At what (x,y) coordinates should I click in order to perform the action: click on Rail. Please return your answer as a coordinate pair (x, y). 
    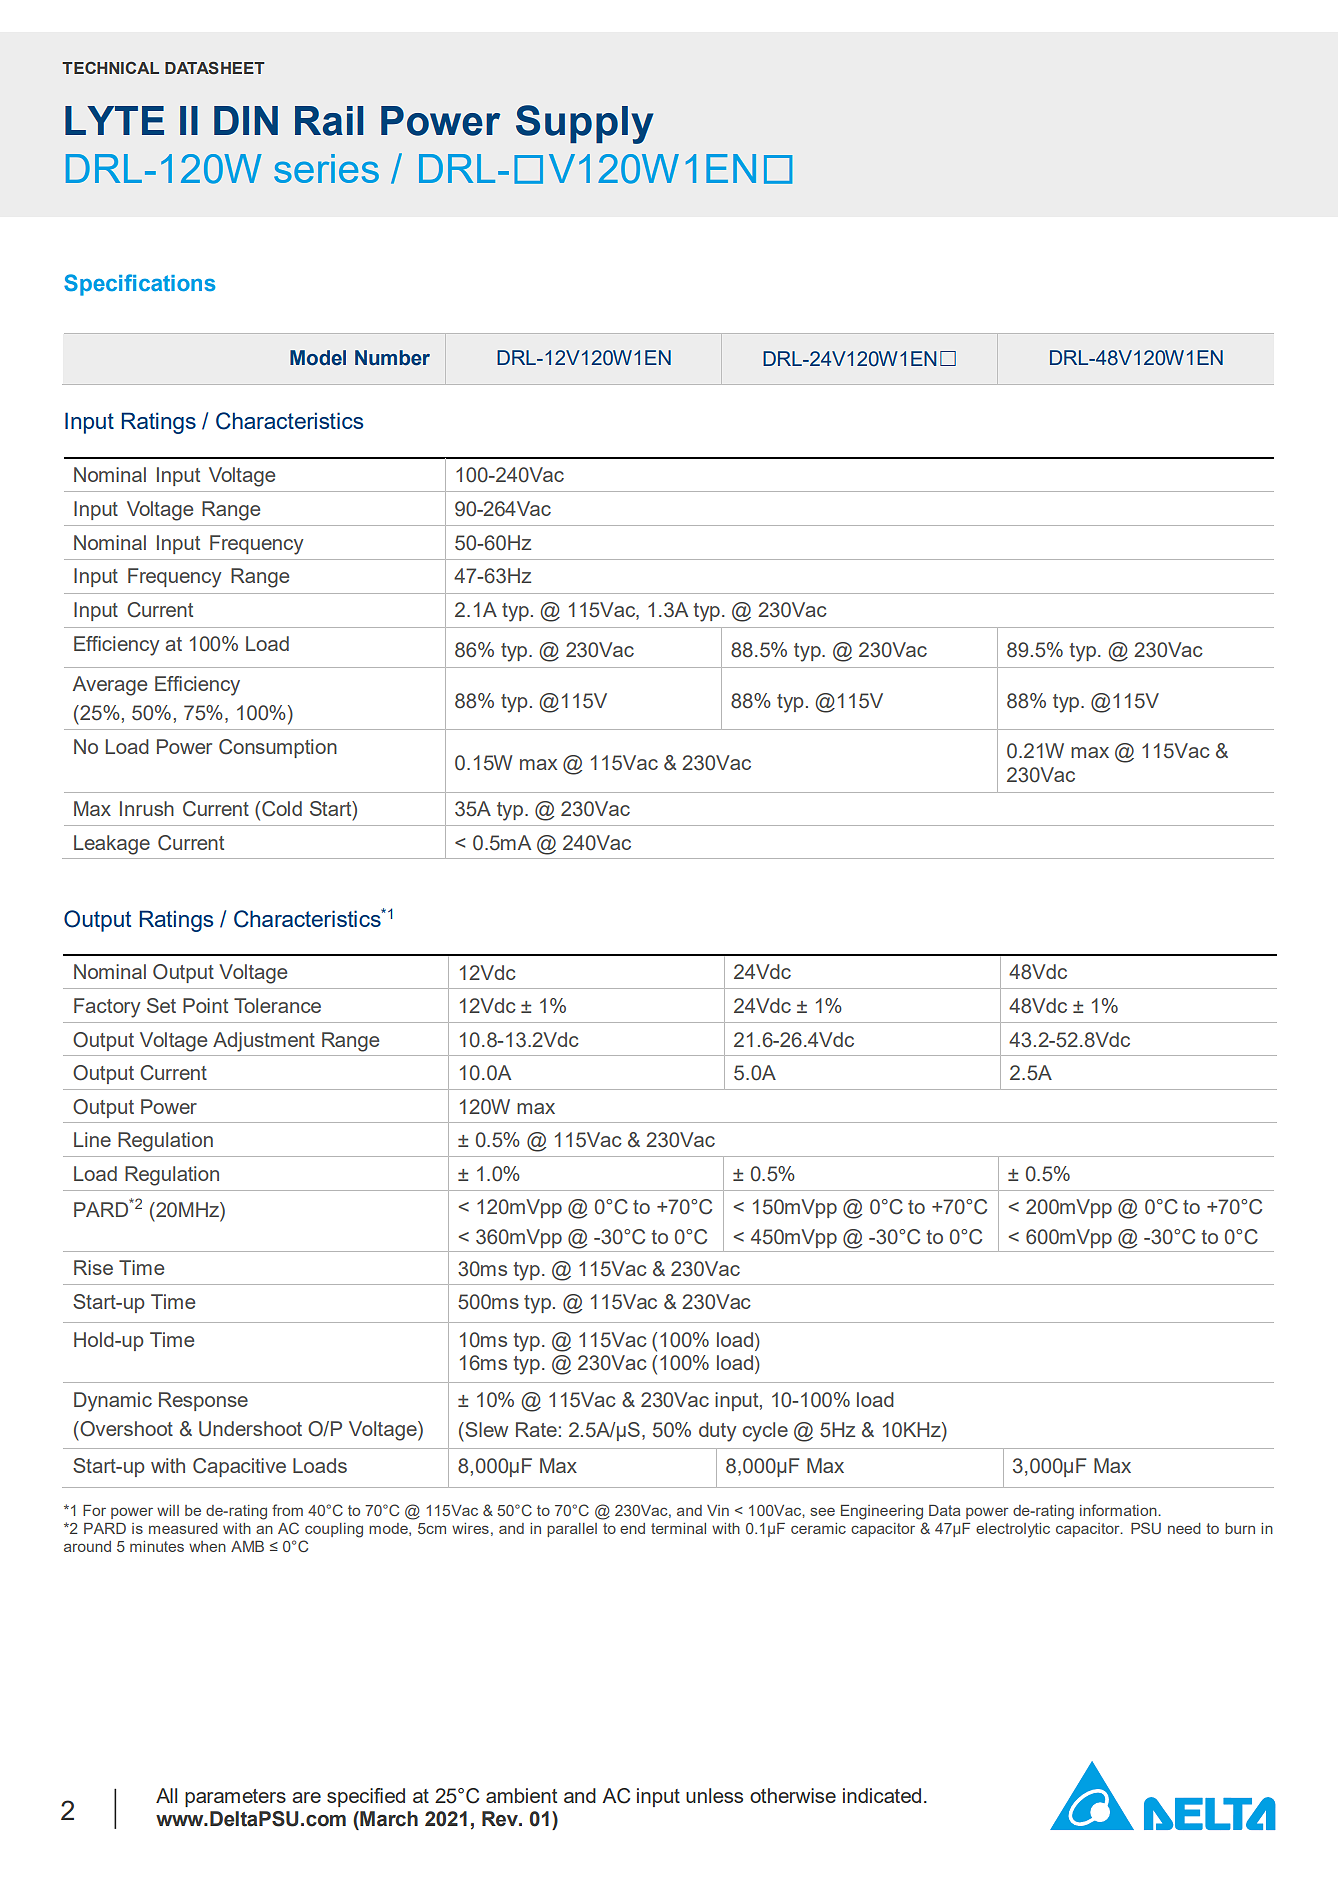
    Looking at the image, I should click on (329, 121).
